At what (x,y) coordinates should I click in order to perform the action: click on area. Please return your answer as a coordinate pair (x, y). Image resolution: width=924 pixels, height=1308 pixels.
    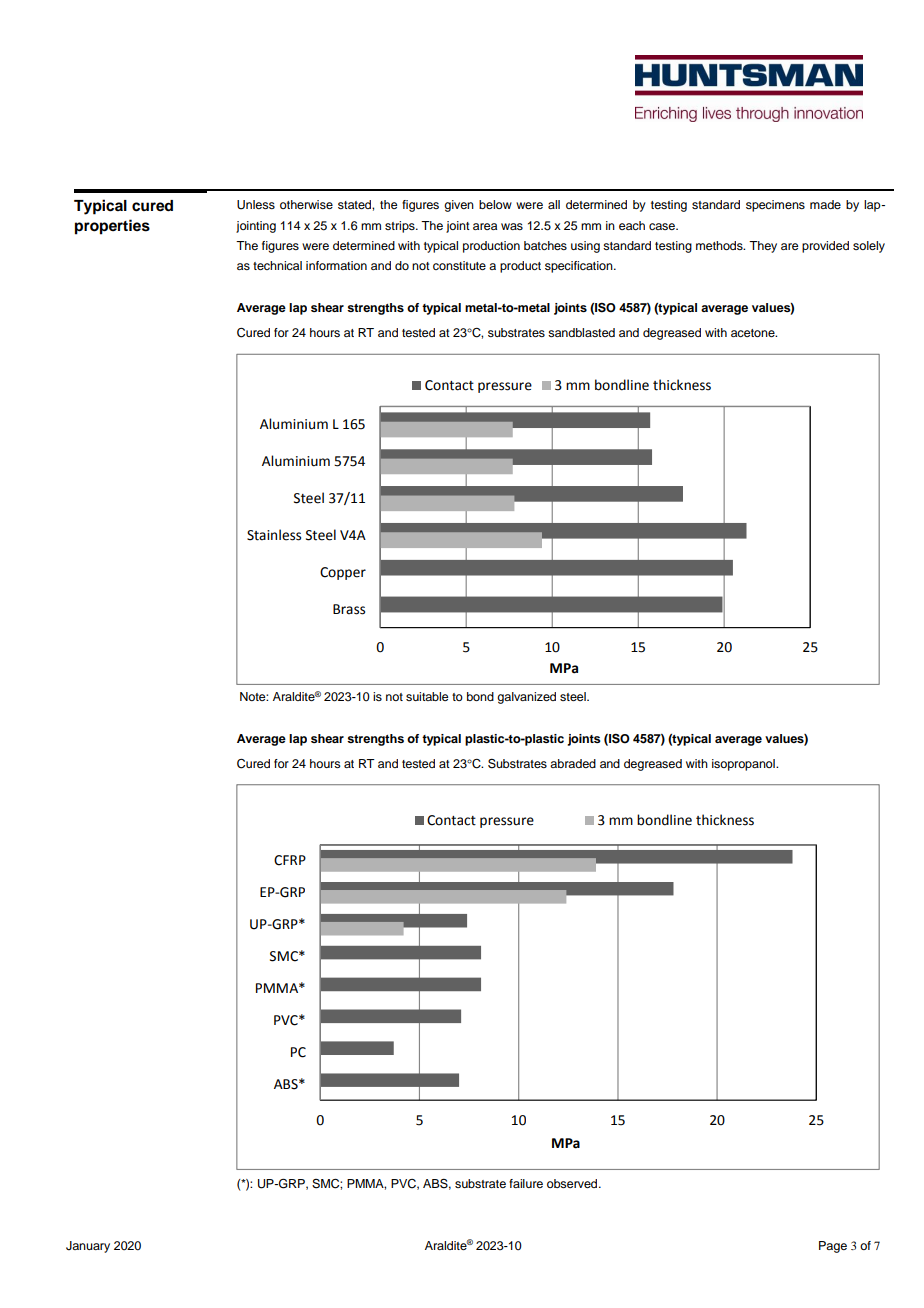
    Looking at the image, I should click on (485, 226).
